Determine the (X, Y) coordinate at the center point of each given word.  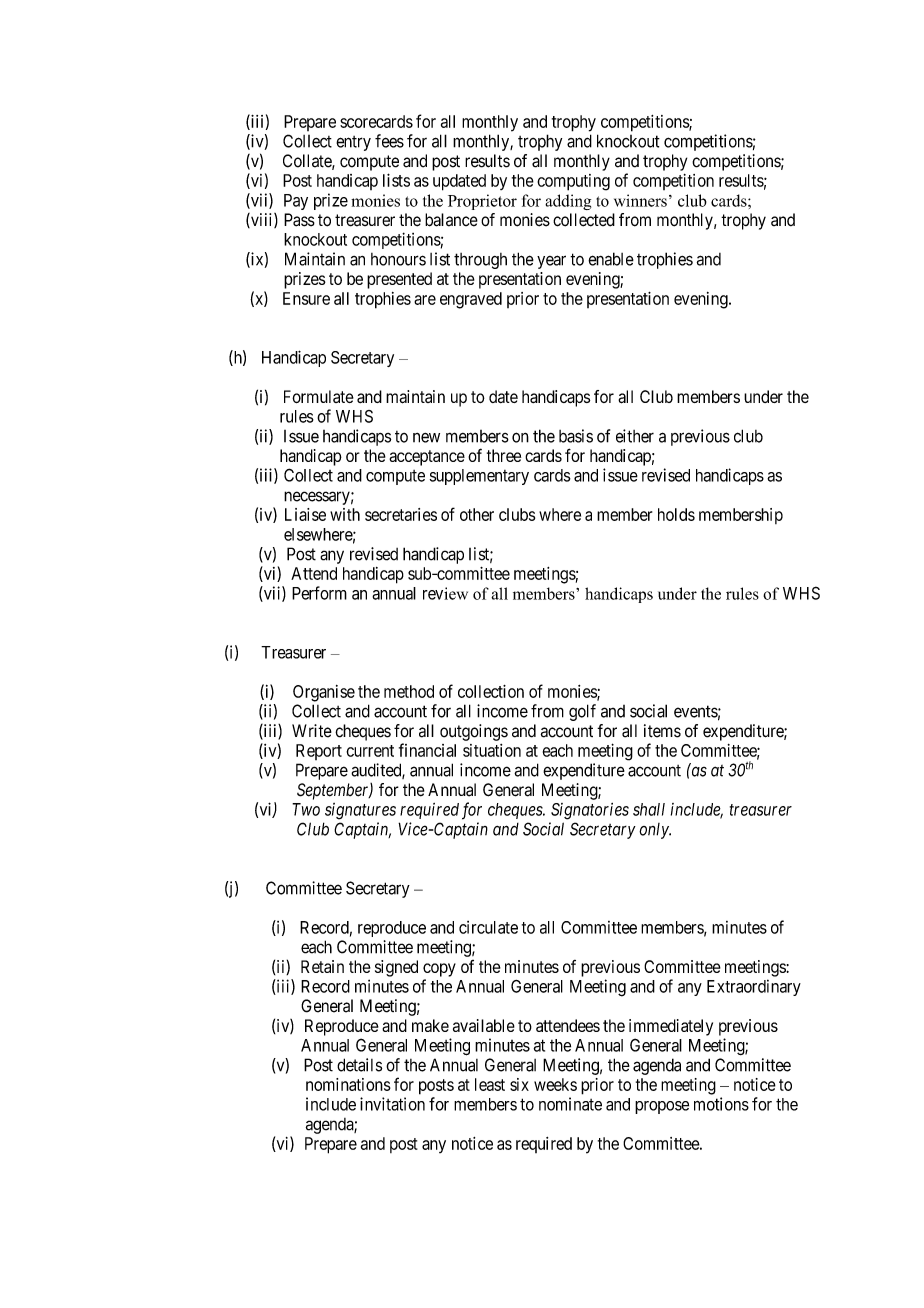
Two (306, 809)
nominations (348, 1084)
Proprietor (482, 202)
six (519, 1084)
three (504, 455)
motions (721, 1104)
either (635, 436)
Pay (296, 202)
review (445, 593)
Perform (319, 593)
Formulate (319, 396)
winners (640, 200)
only (655, 831)
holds (676, 514)
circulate (488, 927)
